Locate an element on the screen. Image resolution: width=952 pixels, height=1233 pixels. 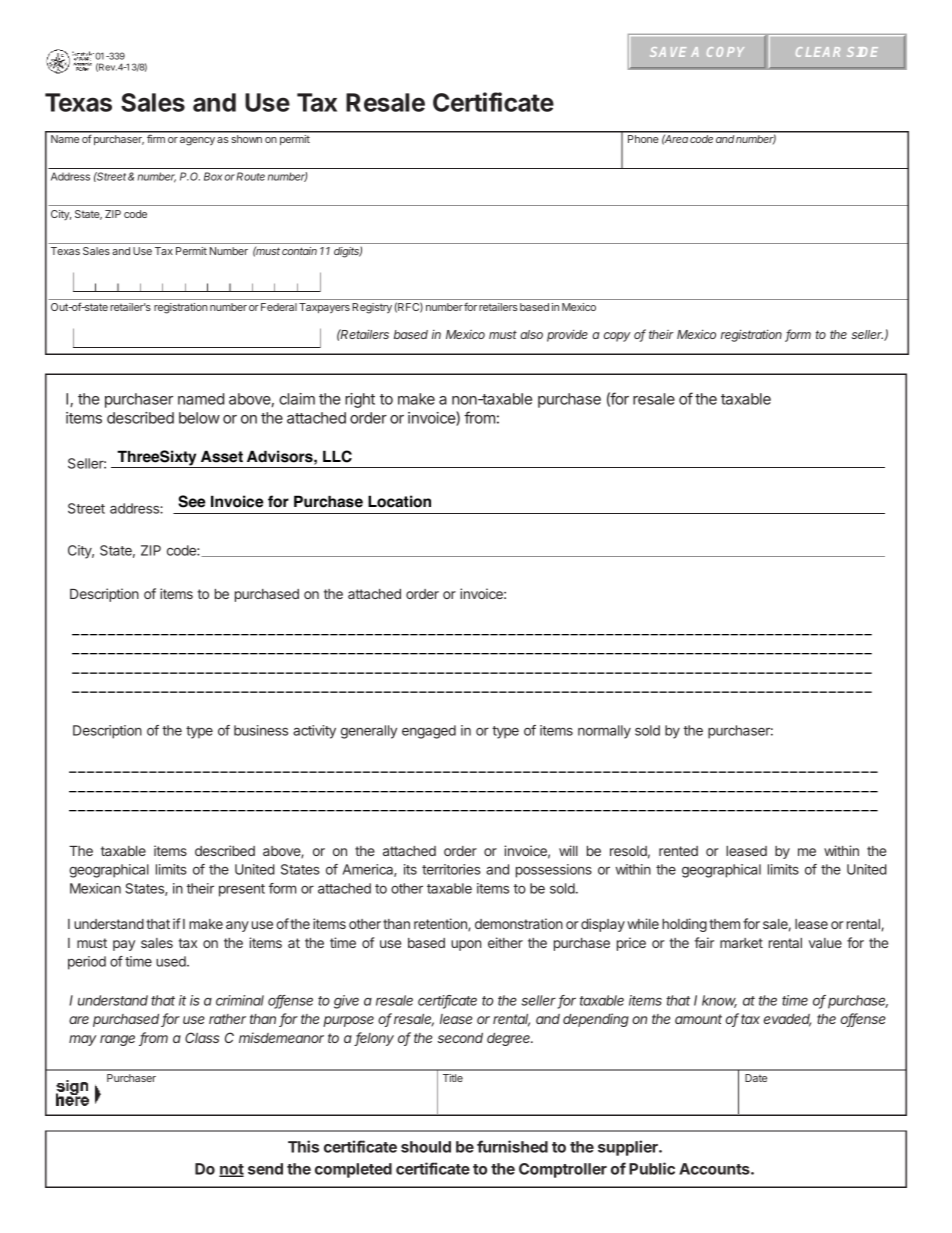
right is located at coordinates (360, 400).
